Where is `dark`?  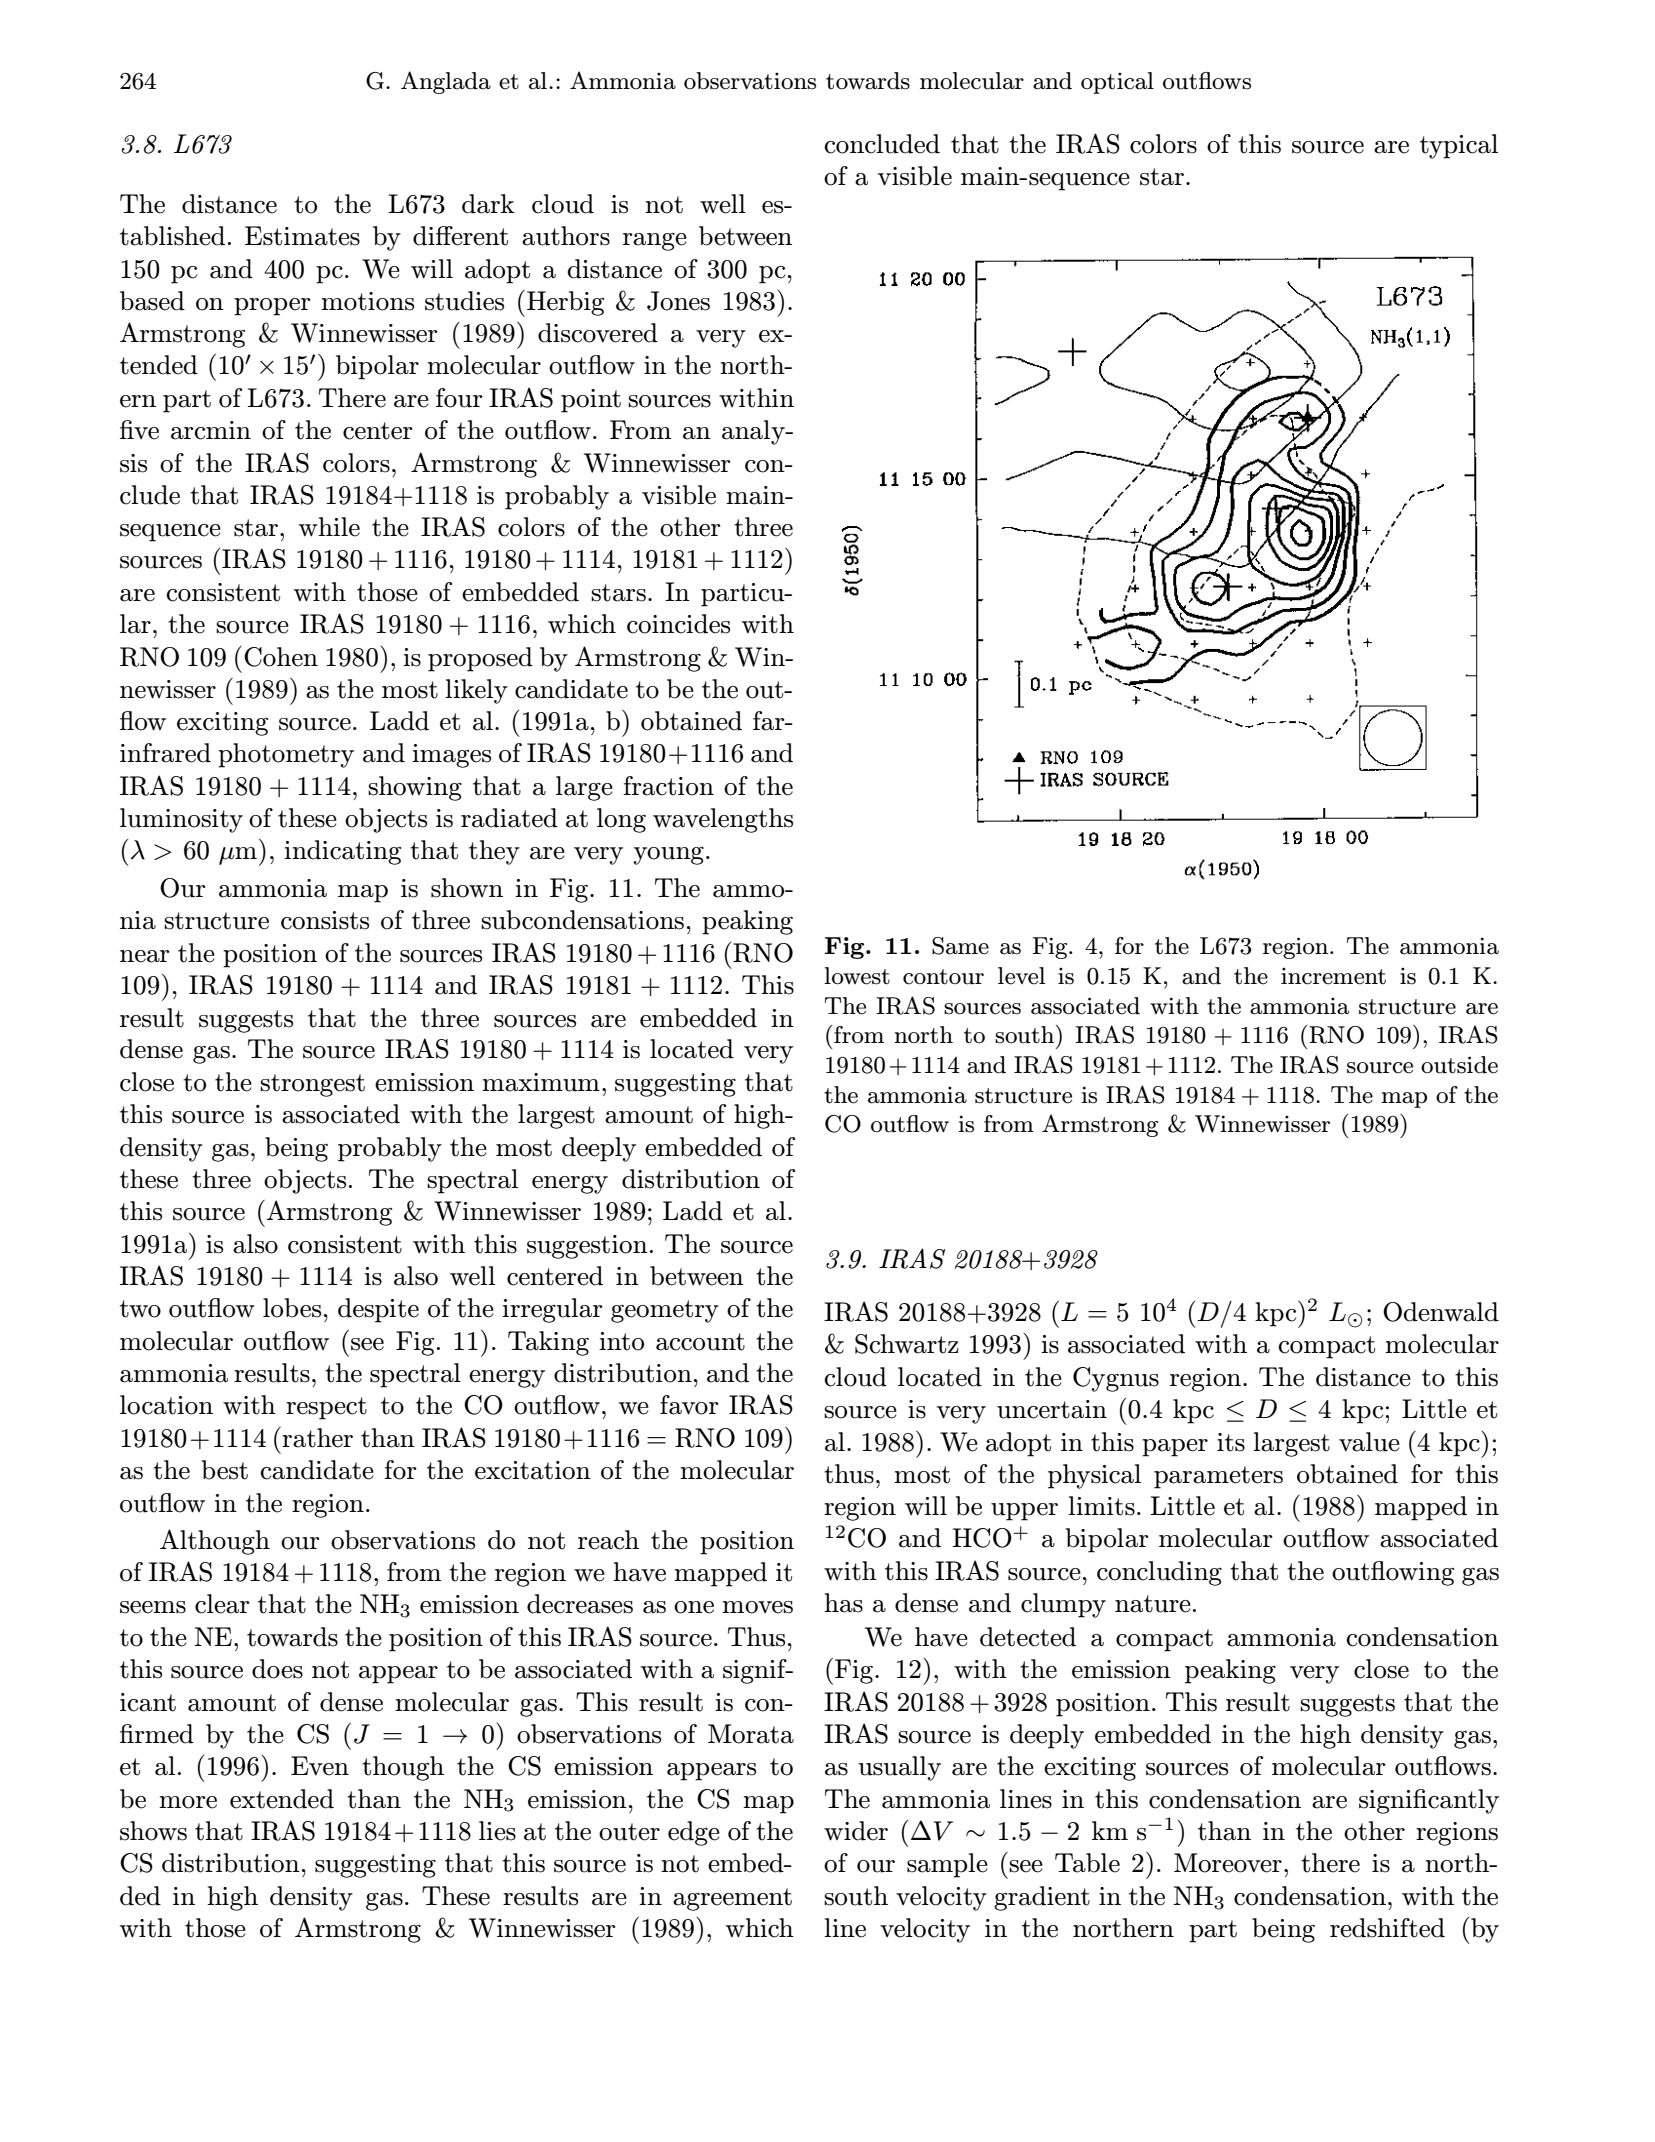
dark is located at coordinates (488, 204).
